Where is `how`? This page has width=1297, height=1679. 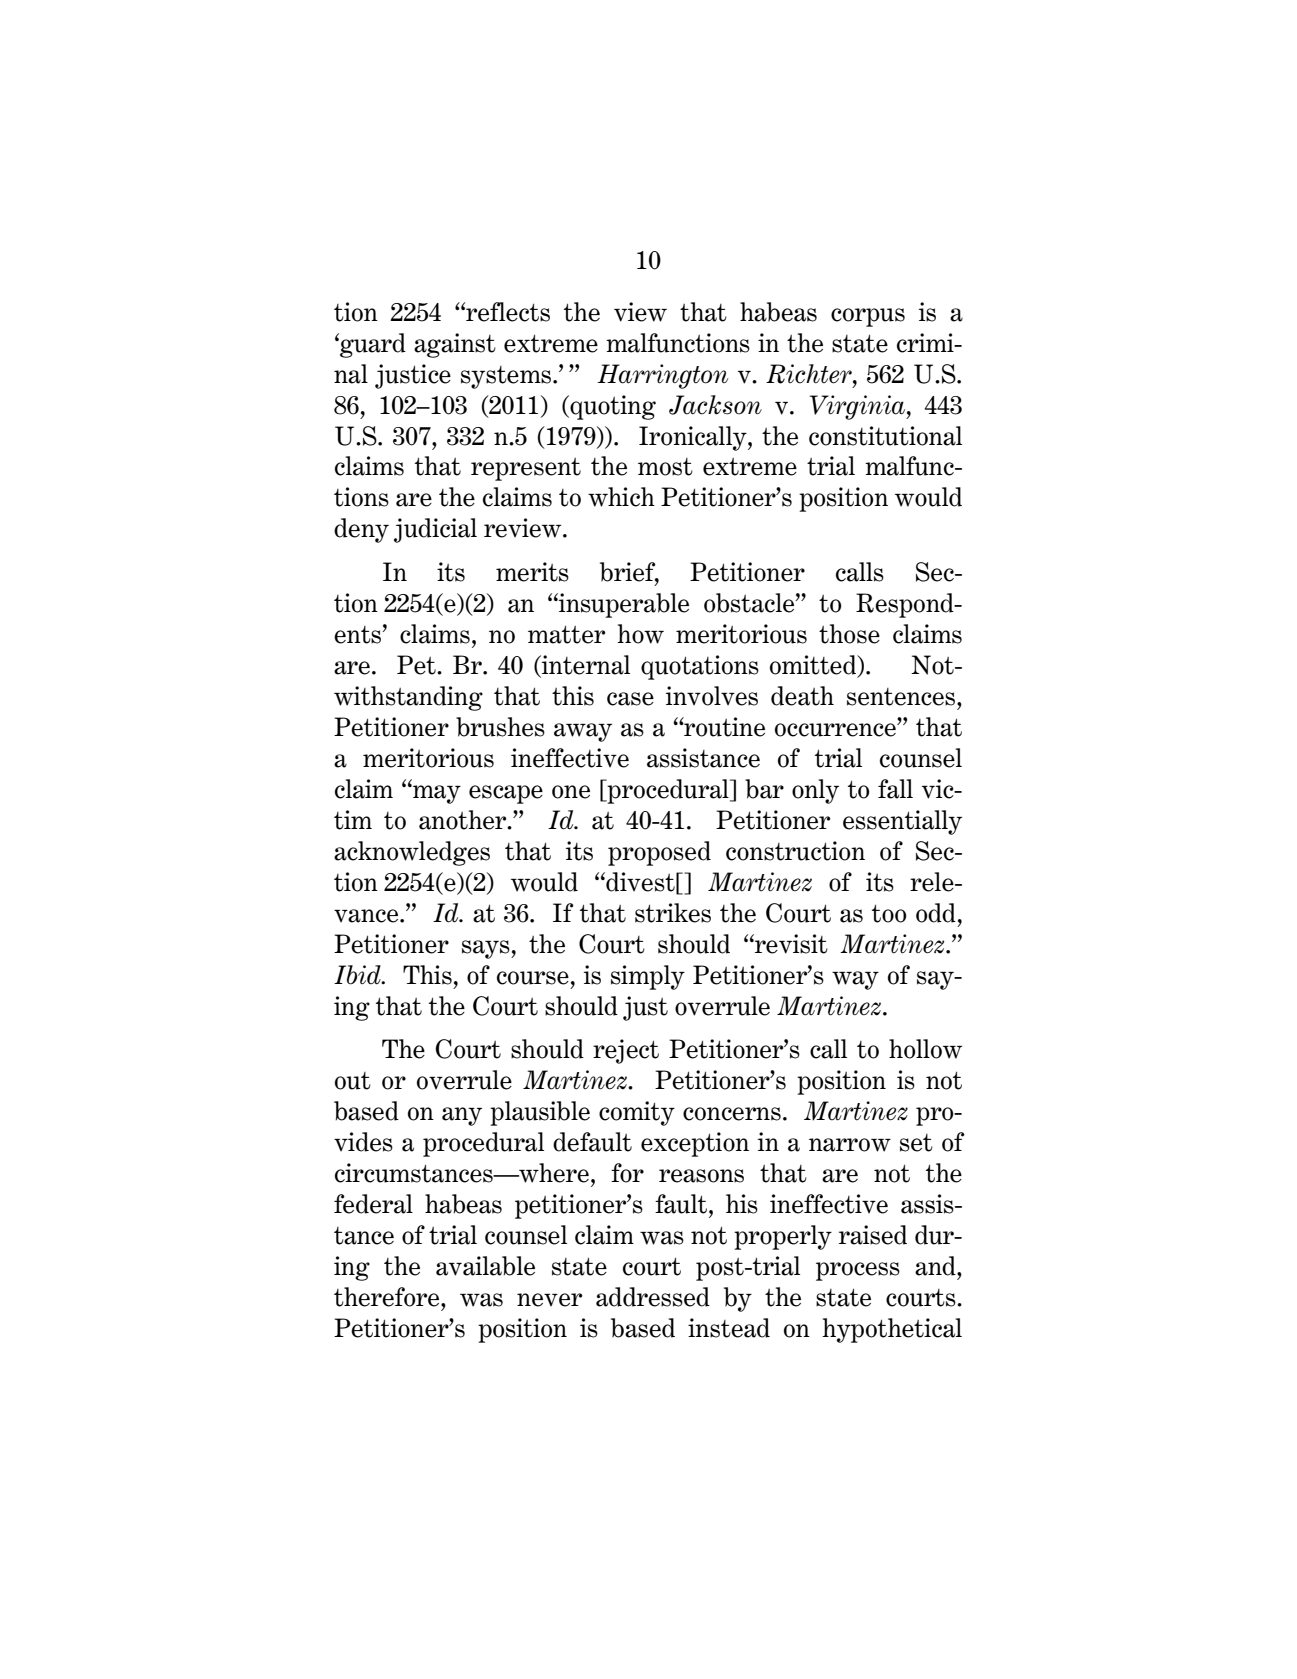 how is located at coordinates (640, 634).
